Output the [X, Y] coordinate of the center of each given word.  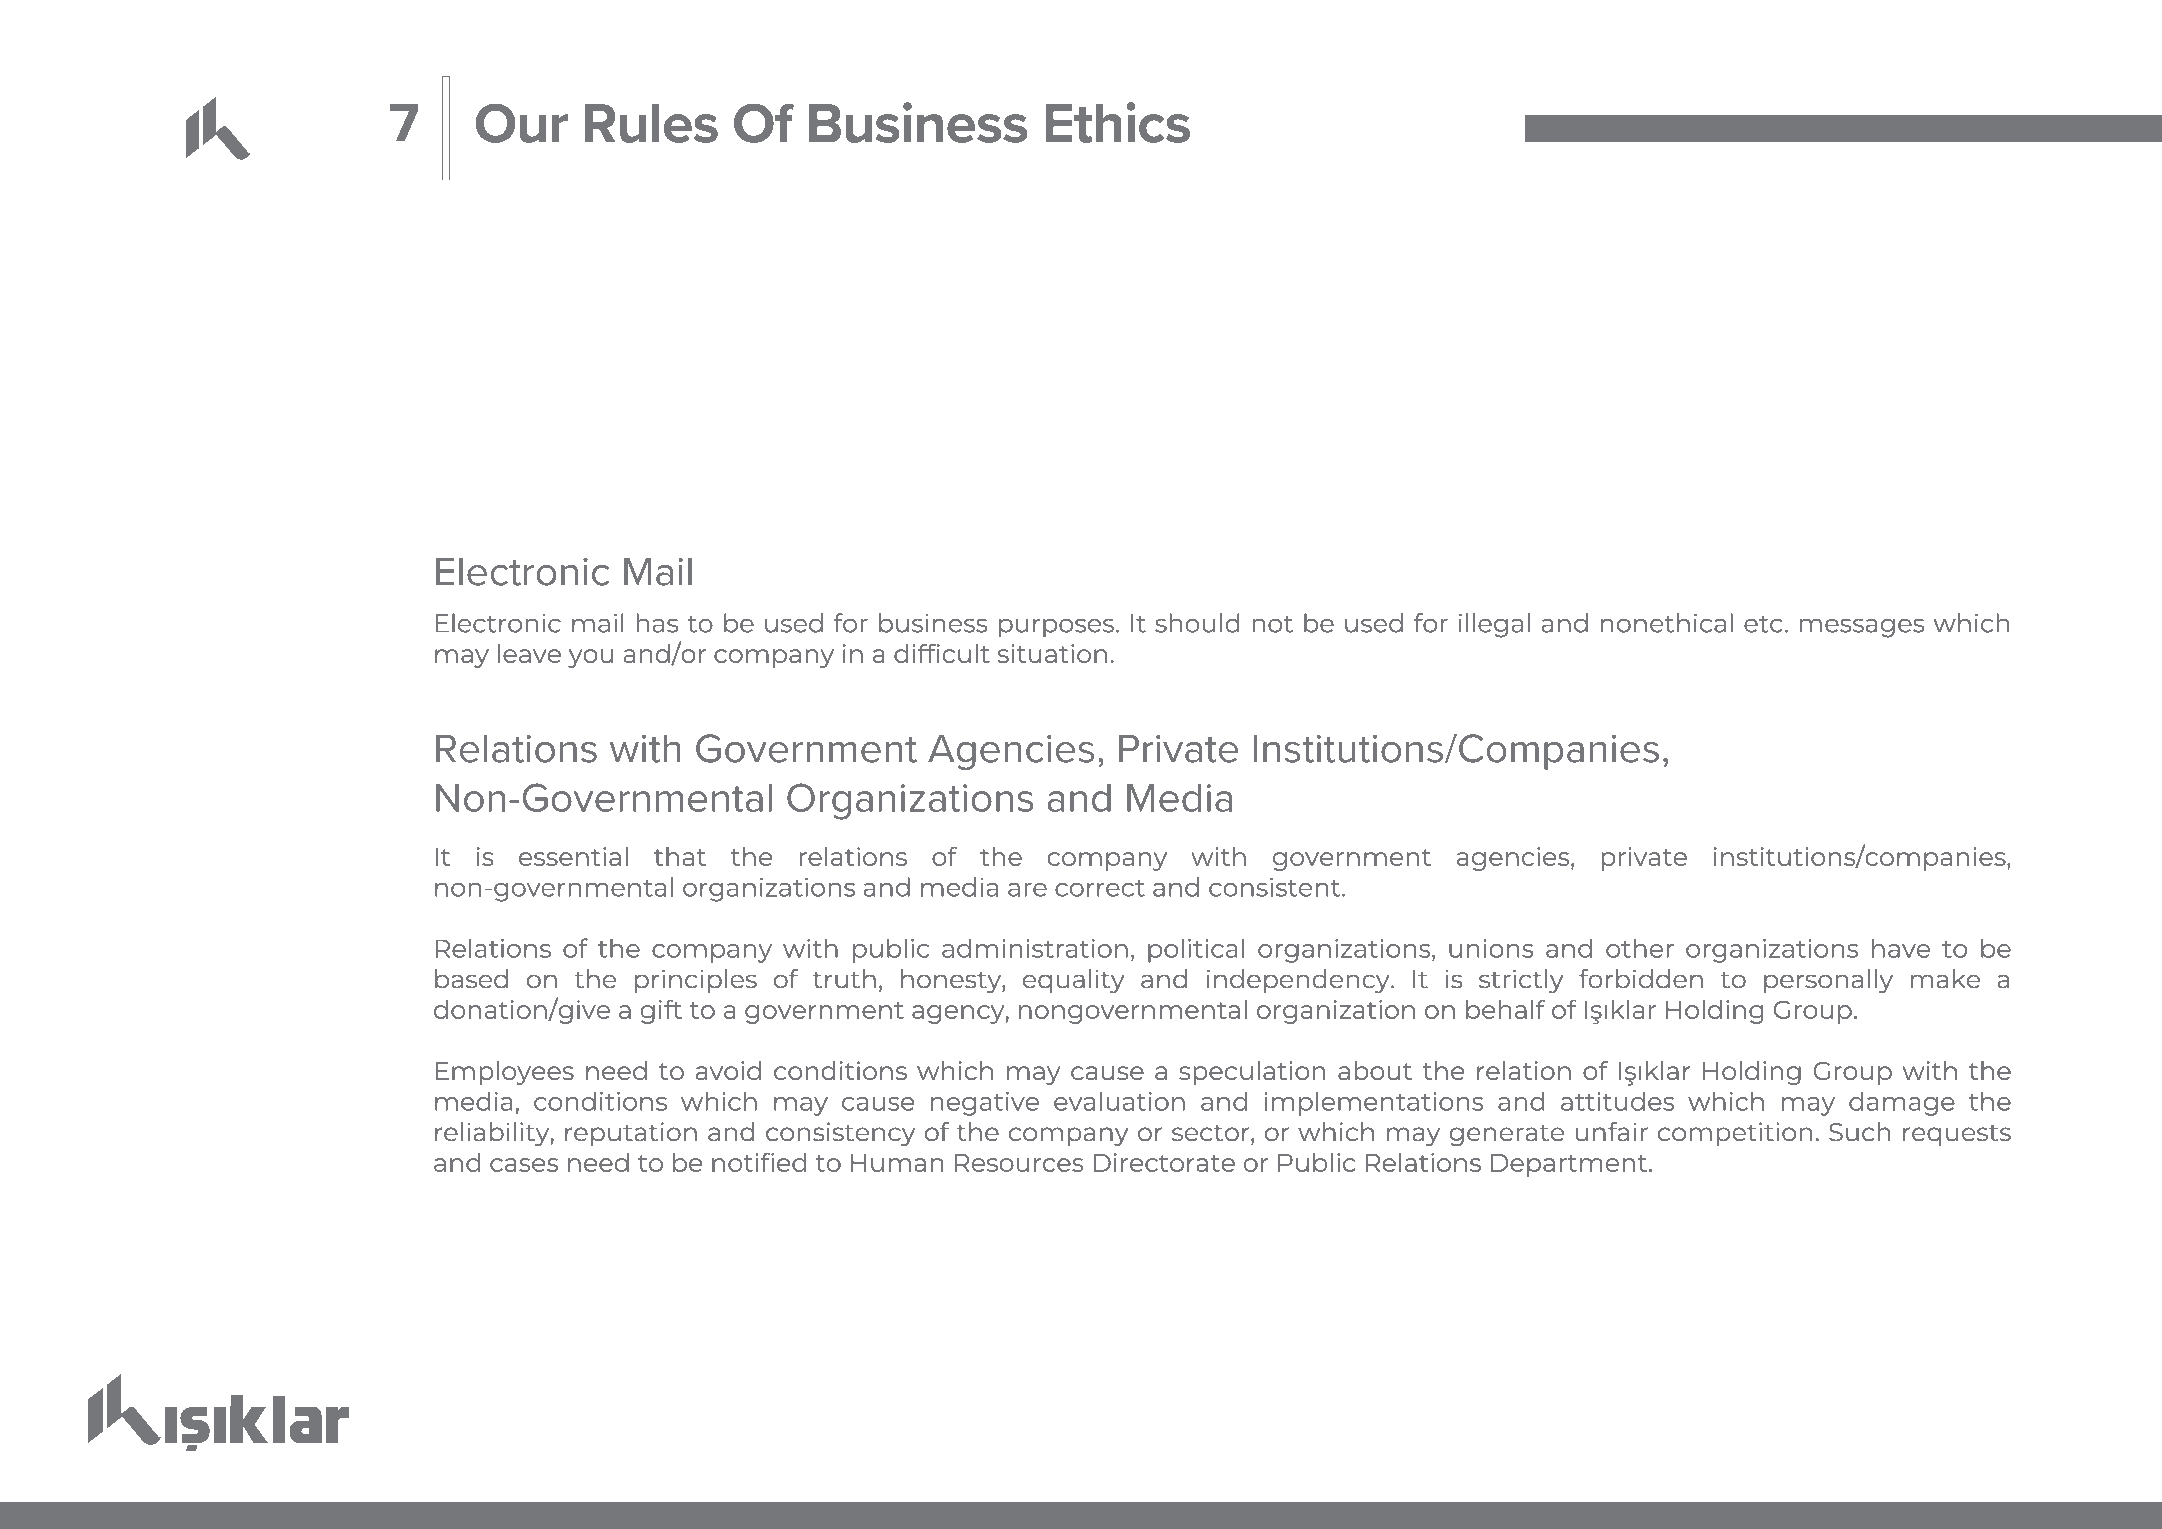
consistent [1276, 887]
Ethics [1117, 122]
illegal [1494, 625]
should [1197, 623]
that [680, 856]
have [1901, 948]
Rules [651, 123]
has [657, 623]
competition [1735, 1134]
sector [1212, 1133]
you [591, 658]
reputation [631, 1134]
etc [1763, 624]
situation [1052, 653]
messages [1862, 628]
